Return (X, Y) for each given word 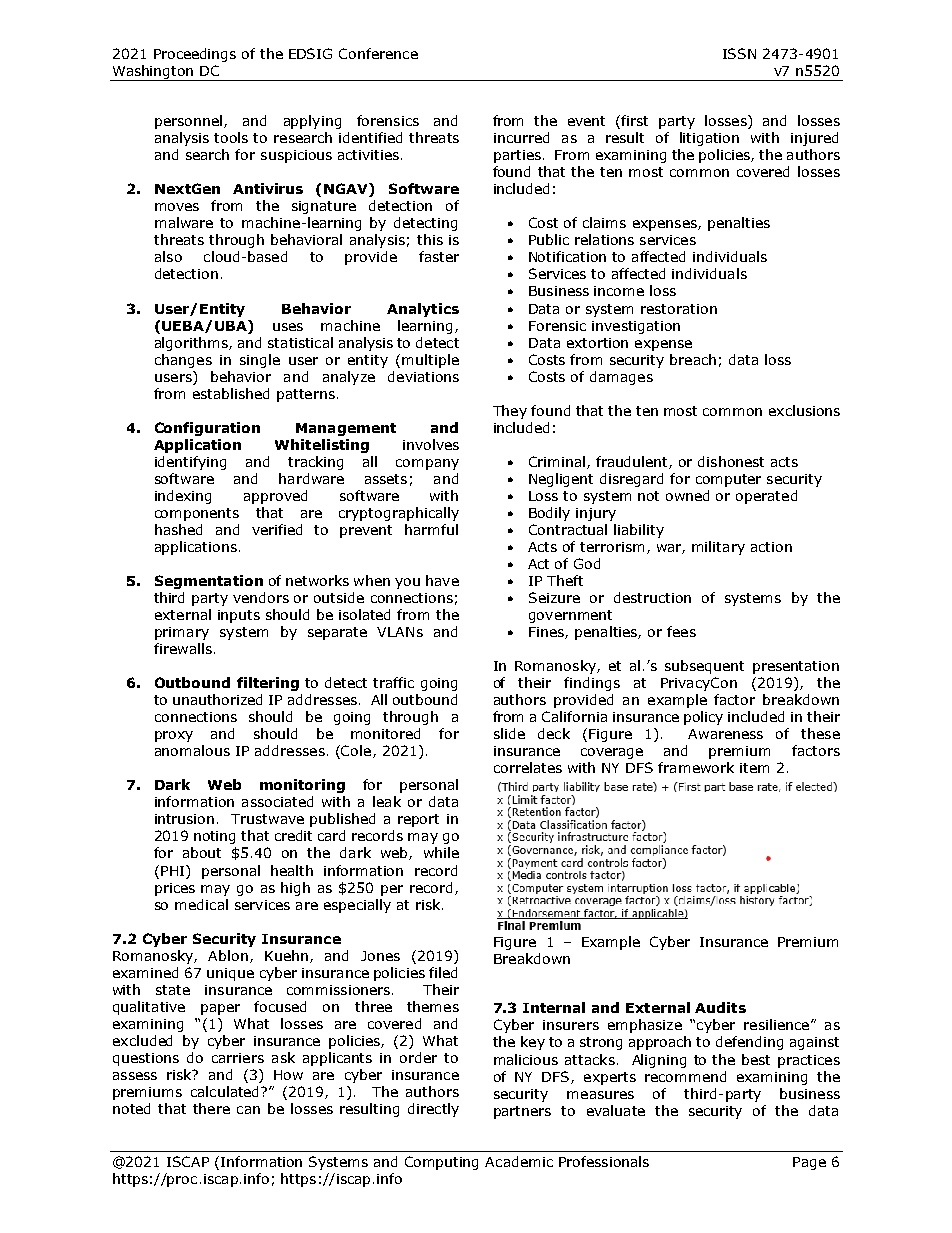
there (211, 1108)
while (441, 852)
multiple (430, 361)
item (754, 768)
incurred (521, 137)
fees (681, 631)
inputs (239, 616)
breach (693, 359)
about (202, 852)
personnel (188, 122)
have (442, 580)
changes (183, 361)
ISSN (739, 53)
